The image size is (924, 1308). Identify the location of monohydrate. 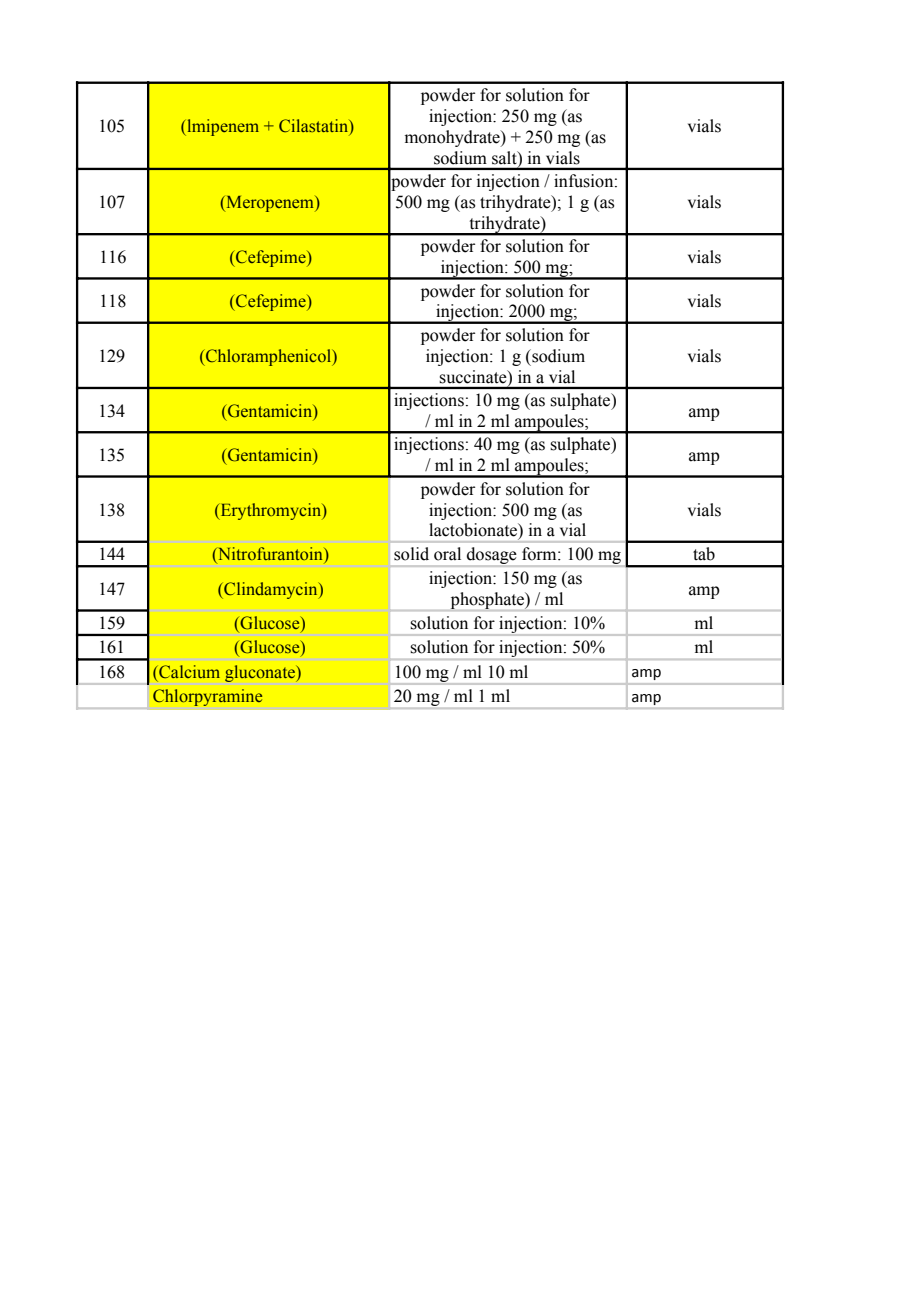
(453, 138).
